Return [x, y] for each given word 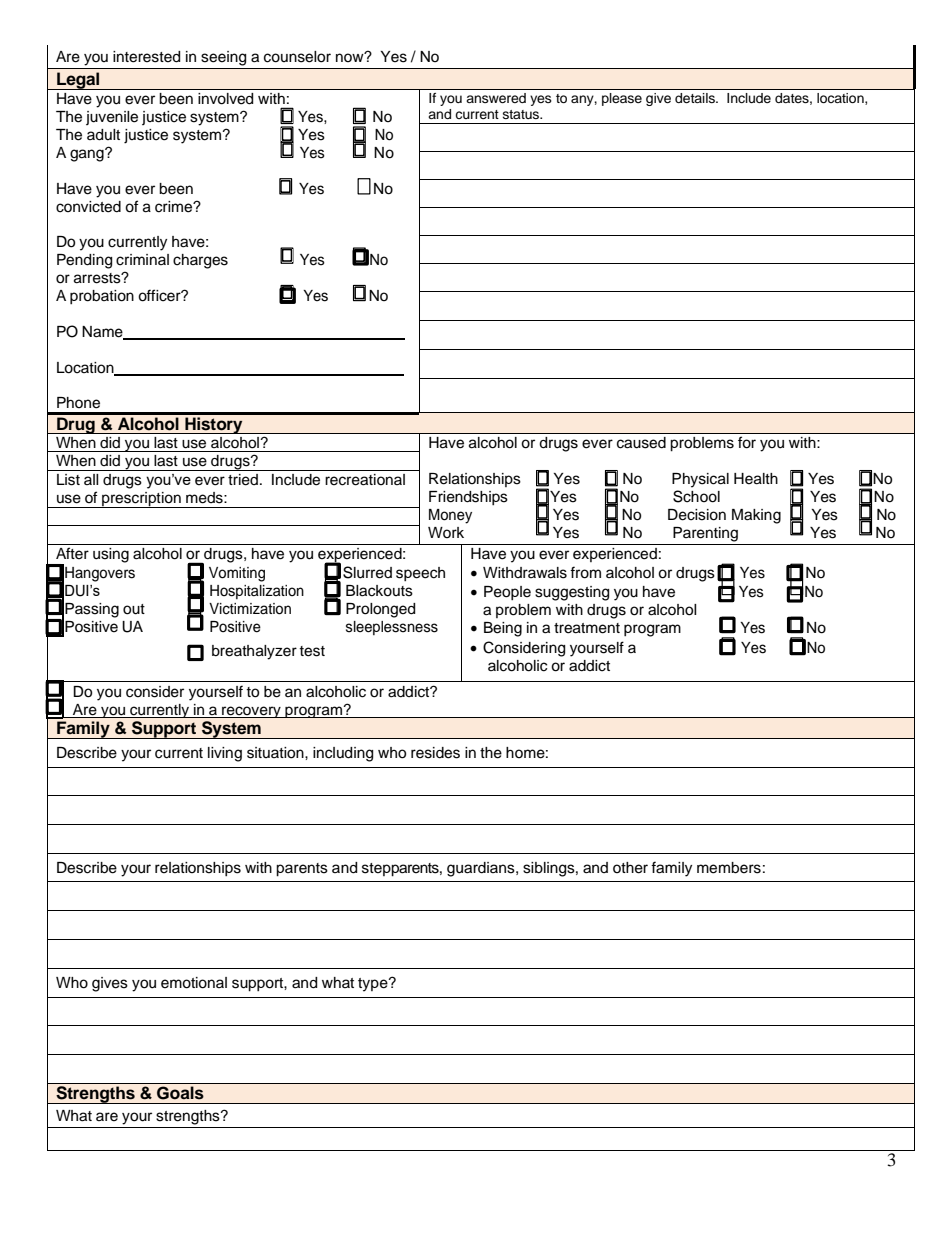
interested [146, 57]
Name [103, 333]
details [696, 98]
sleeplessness [392, 628]
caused [641, 442]
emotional [194, 983]
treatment [587, 628]
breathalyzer [254, 652]
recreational [365, 480]
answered [496, 98]
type [374, 985]
